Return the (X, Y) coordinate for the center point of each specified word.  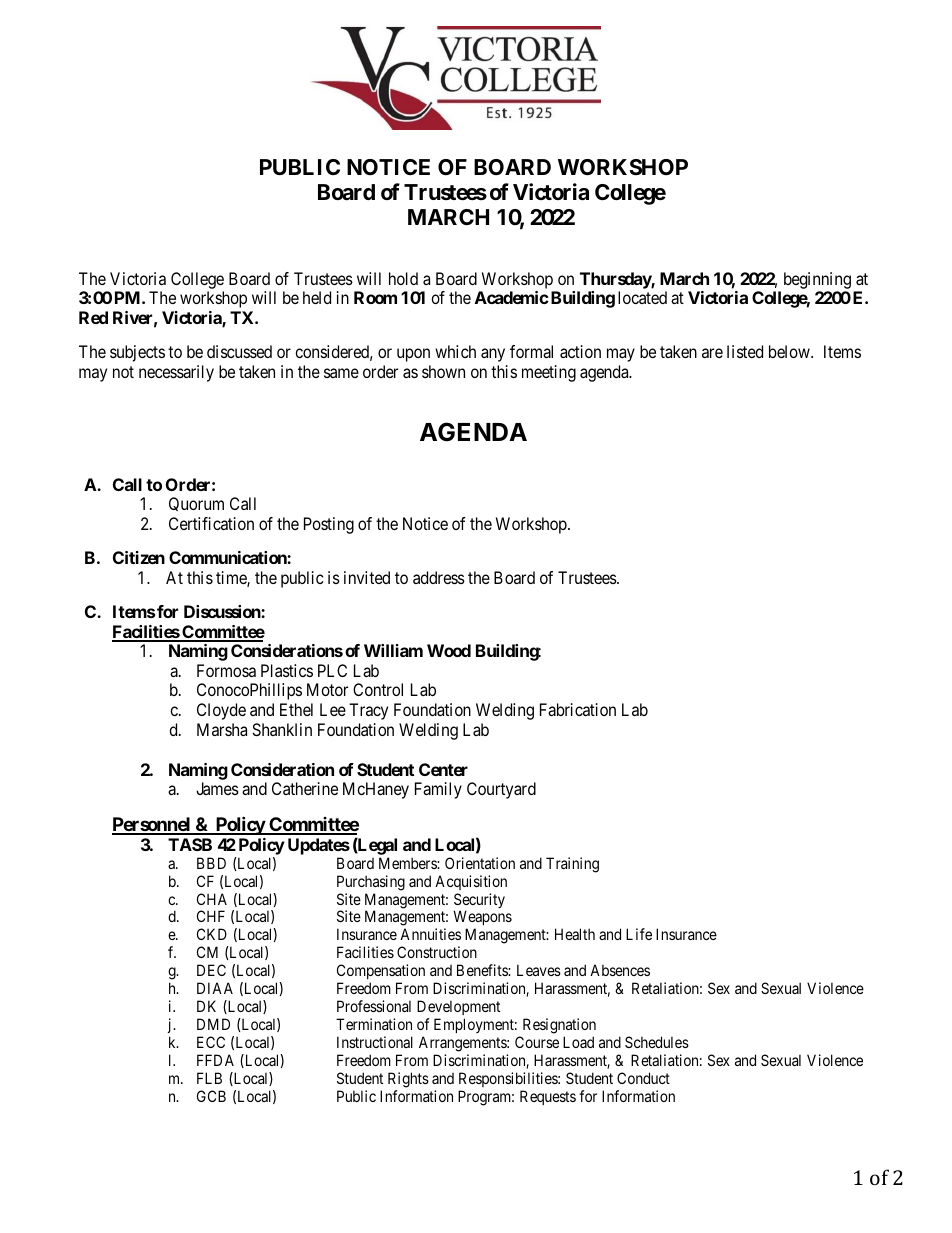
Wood (449, 650)
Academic (512, 297)
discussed (239, 351)
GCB (211, 1096)
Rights (408, 1080)
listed (745, 351)
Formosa (226, 670)
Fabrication (578, 709)
